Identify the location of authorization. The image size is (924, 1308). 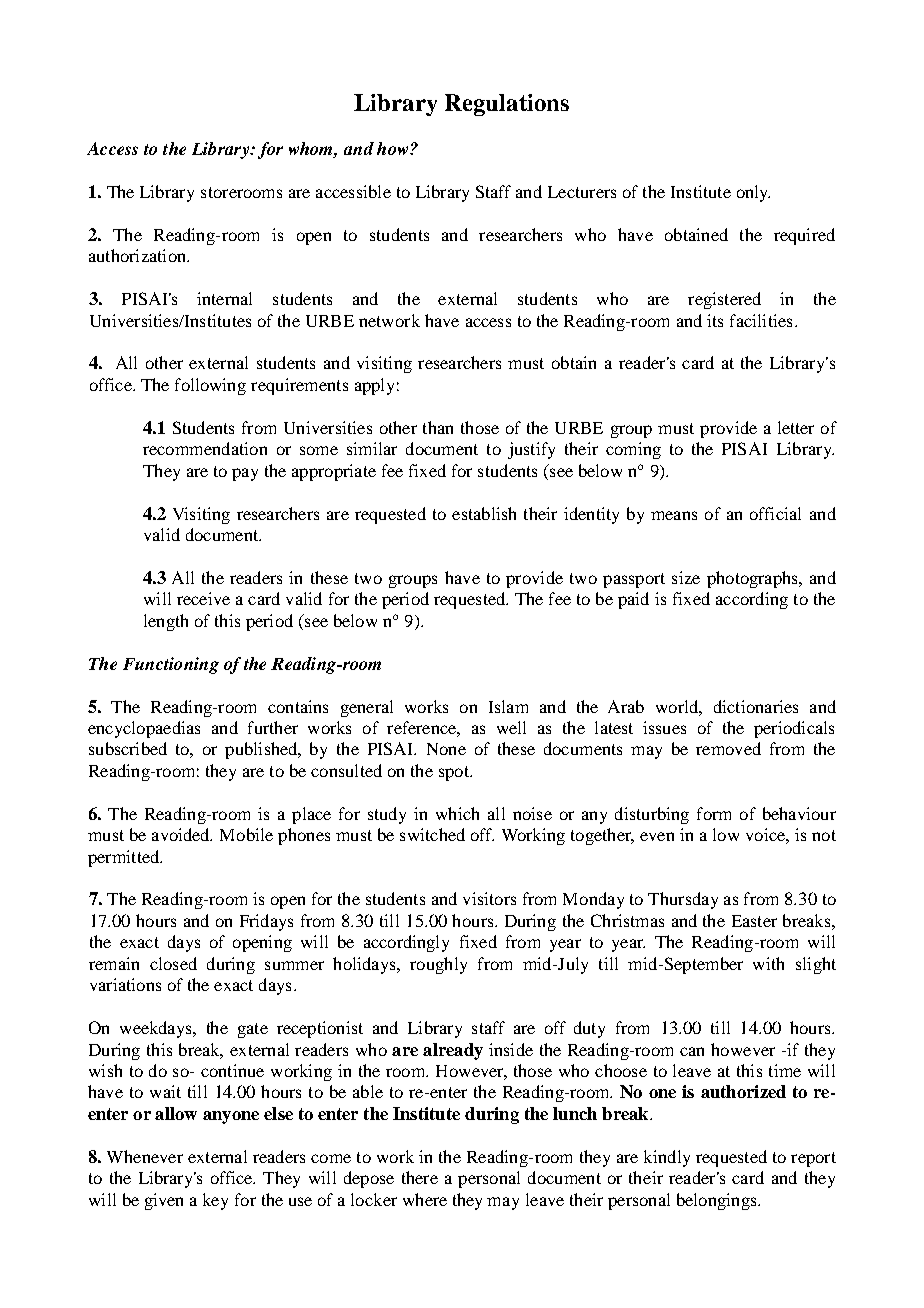
(138, 255).
